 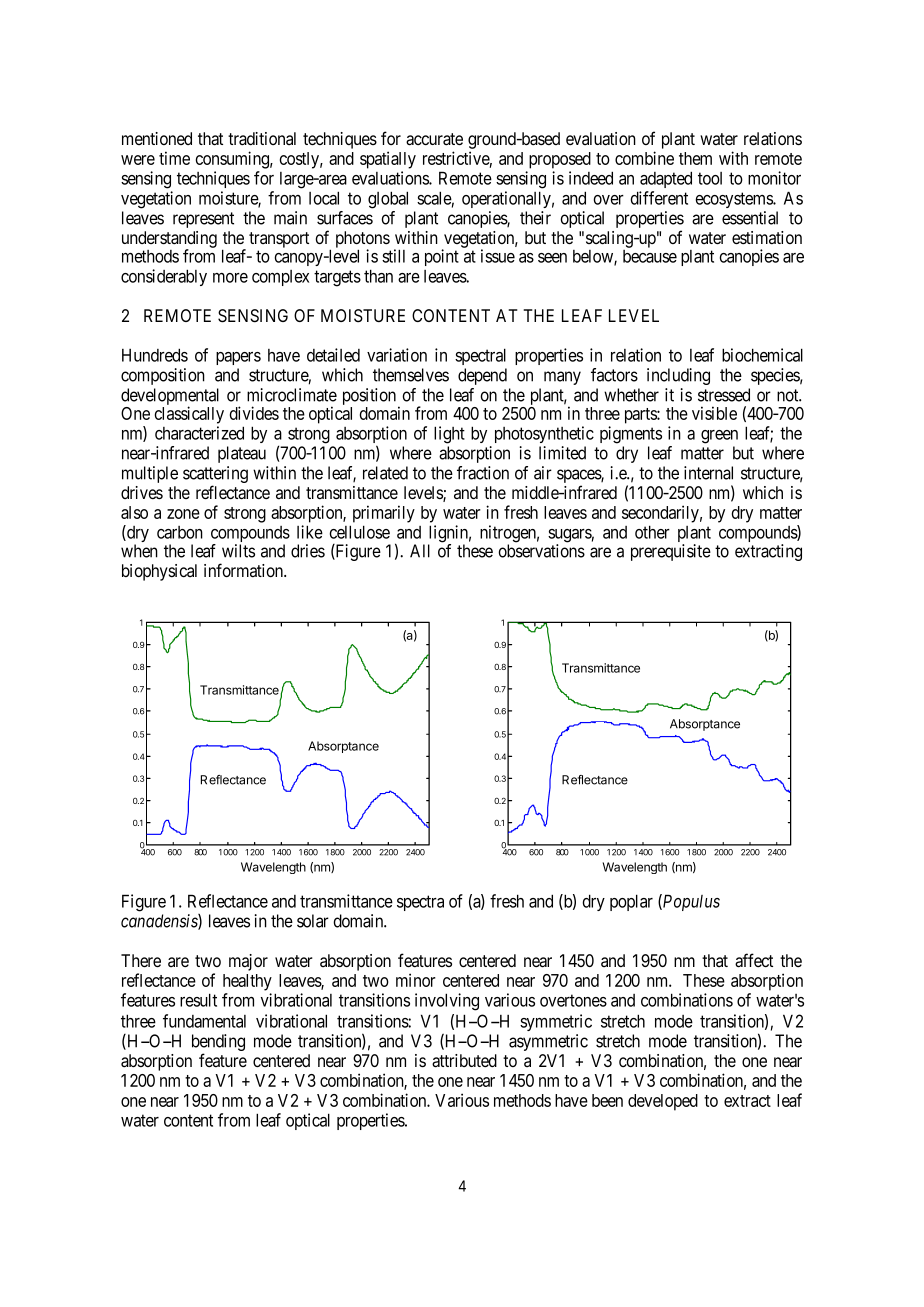 I want to click on internal, so click(x=708, y=473).
